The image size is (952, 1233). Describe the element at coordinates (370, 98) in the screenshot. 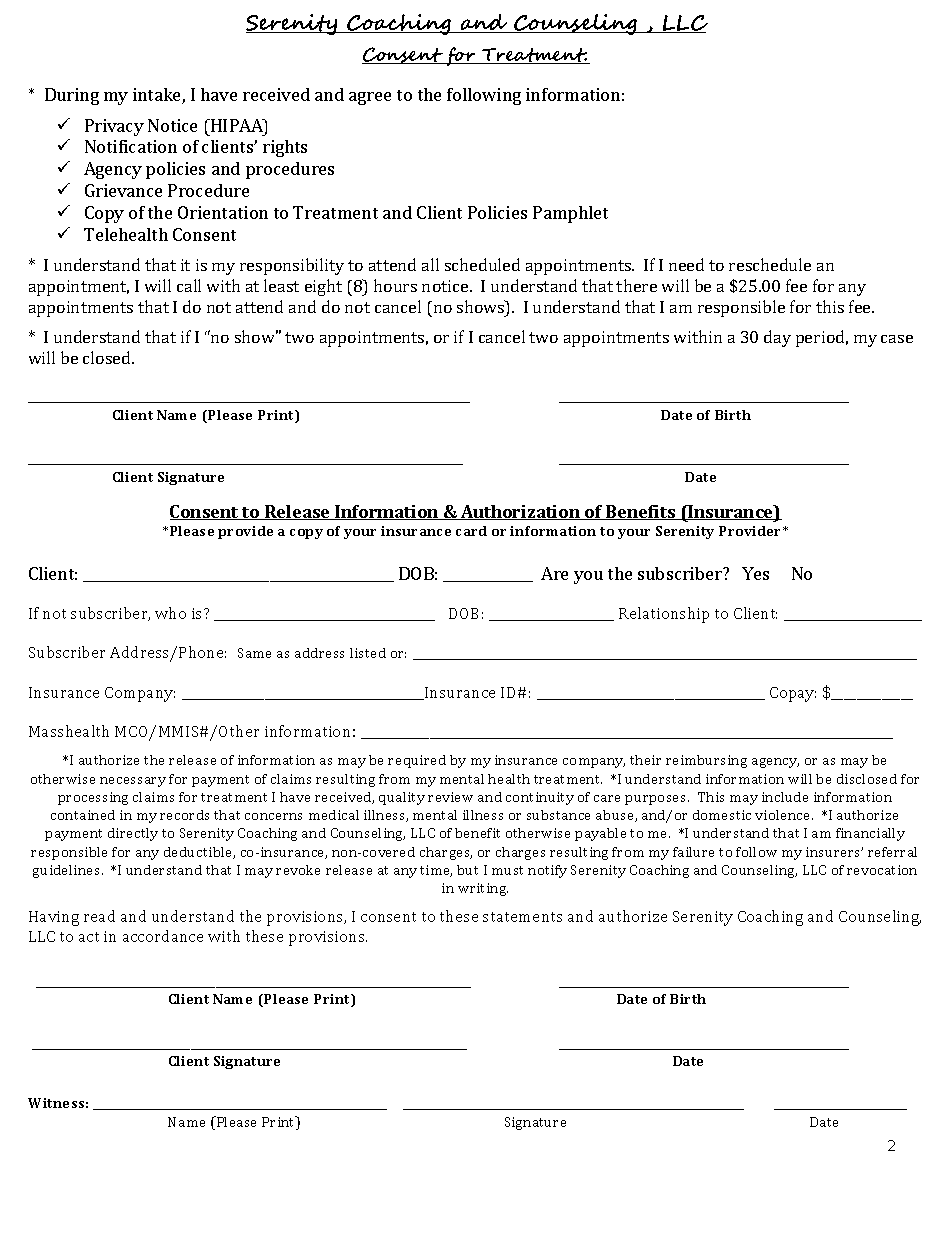

I see `agree` at that location.
